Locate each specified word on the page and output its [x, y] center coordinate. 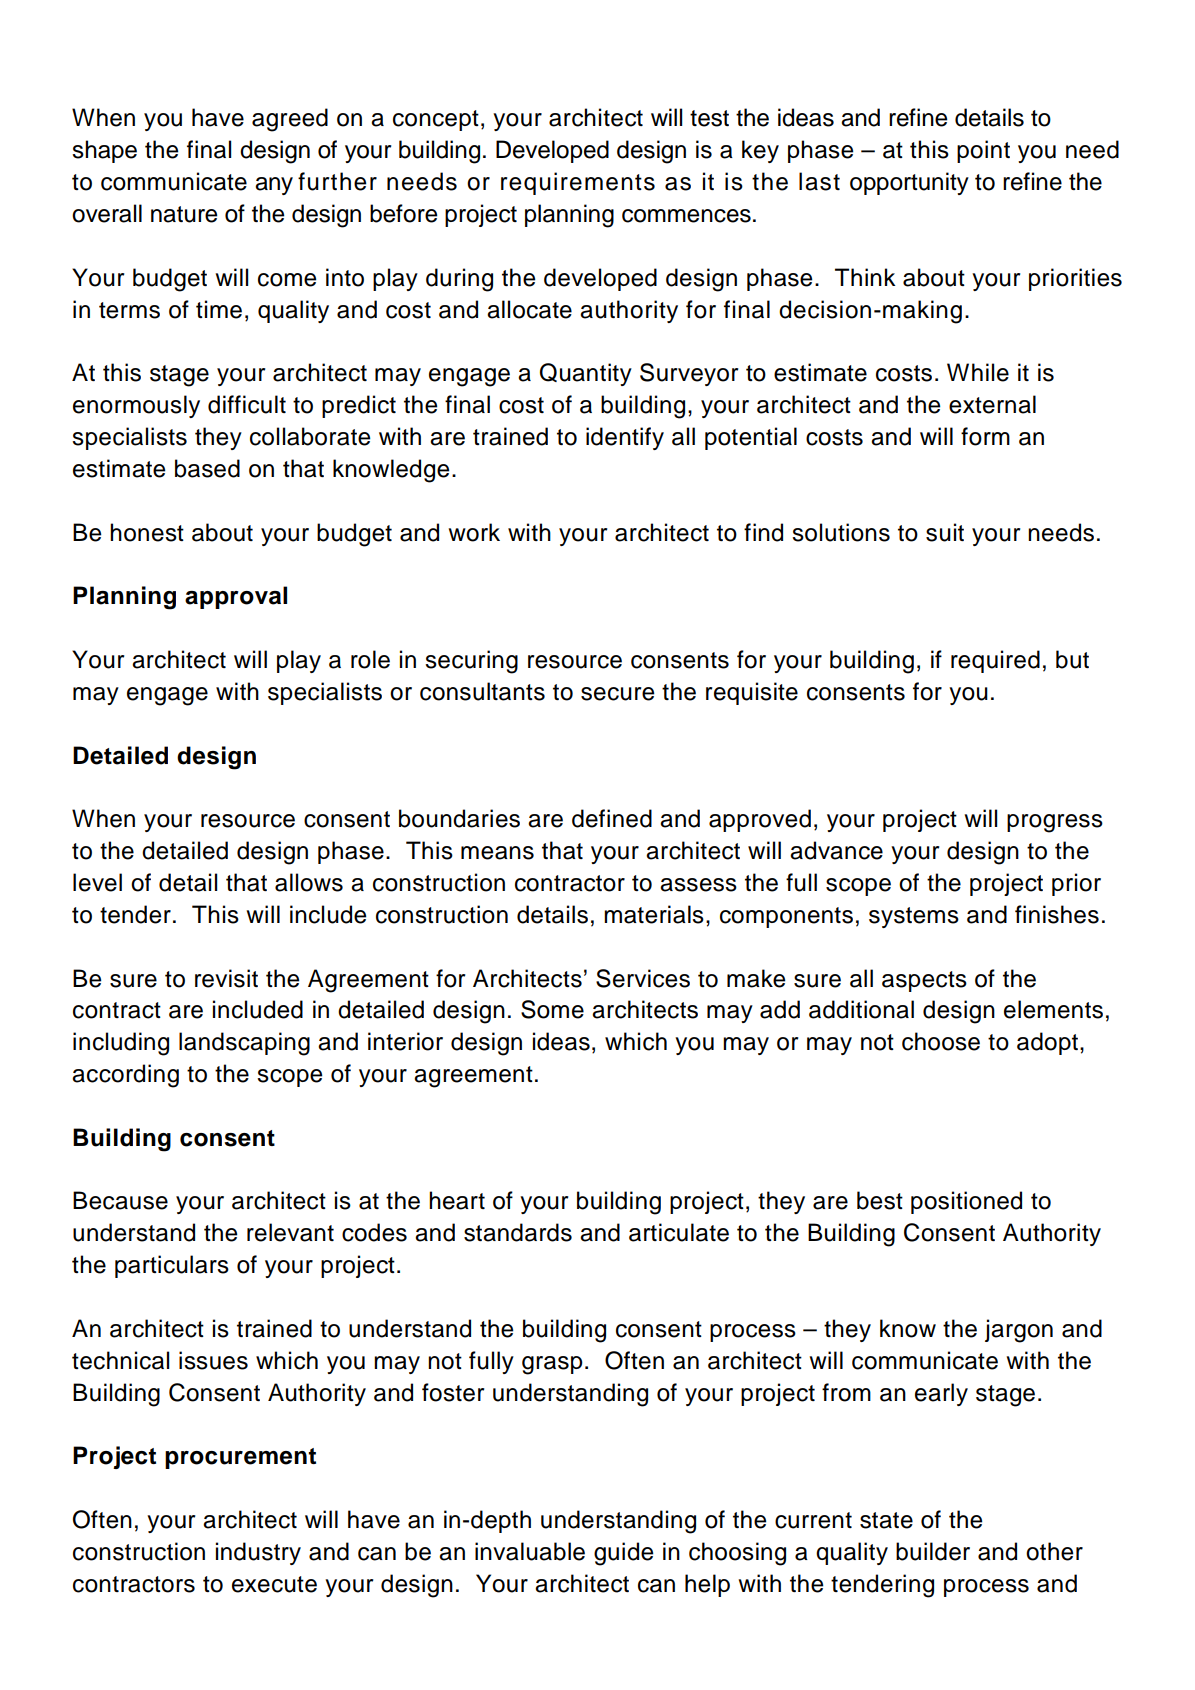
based [207, 468]
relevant [290, 1232]
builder [933, 1551]
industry [258, 1553]
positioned [966, 1202]
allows [309, 882]
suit [945, 532]
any [274, 186]
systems [914, 917]
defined [612, 818]
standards [518, 1232]
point [983, 151]
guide [623, 1554]
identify [625, 438]
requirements [578, 183]
